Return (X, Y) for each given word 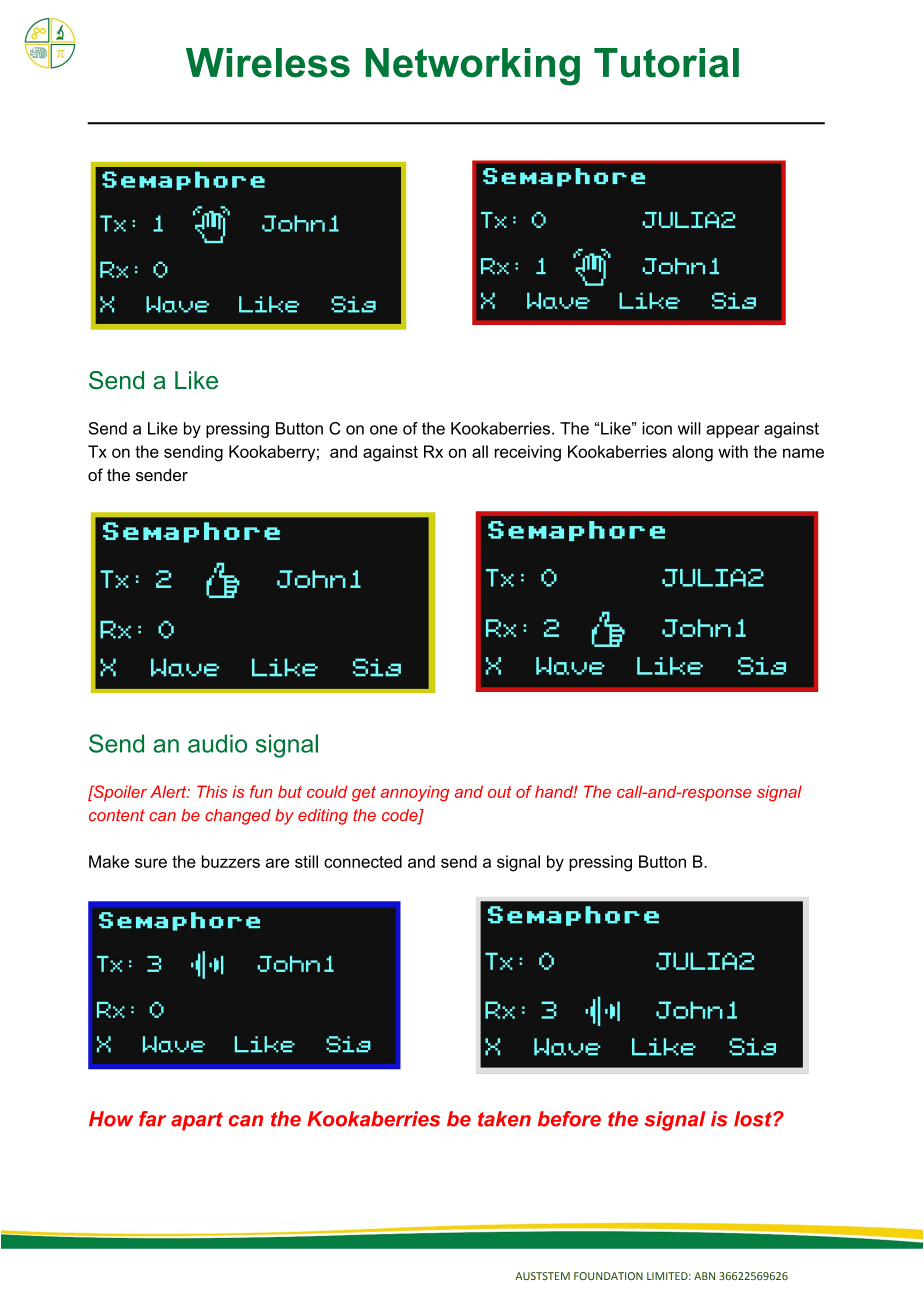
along (692, 453)
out (500, 792)
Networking (473, 67)
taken (504, 1119)
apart (197, 1121)
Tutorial (666, 63)
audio (217, 743)
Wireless (268, 63)
